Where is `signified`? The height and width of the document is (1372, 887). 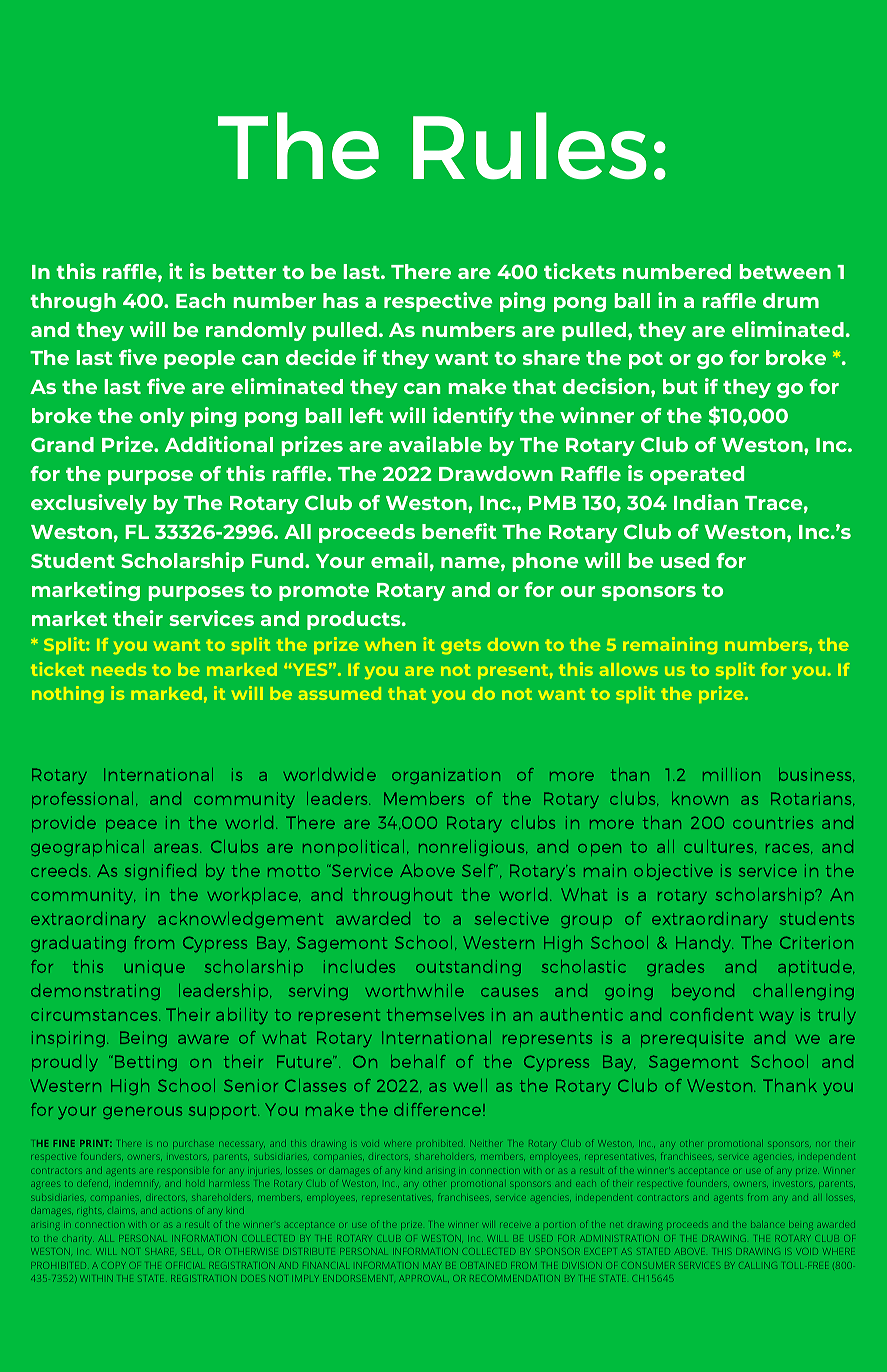 signified is located at coordinates (160, 872).
